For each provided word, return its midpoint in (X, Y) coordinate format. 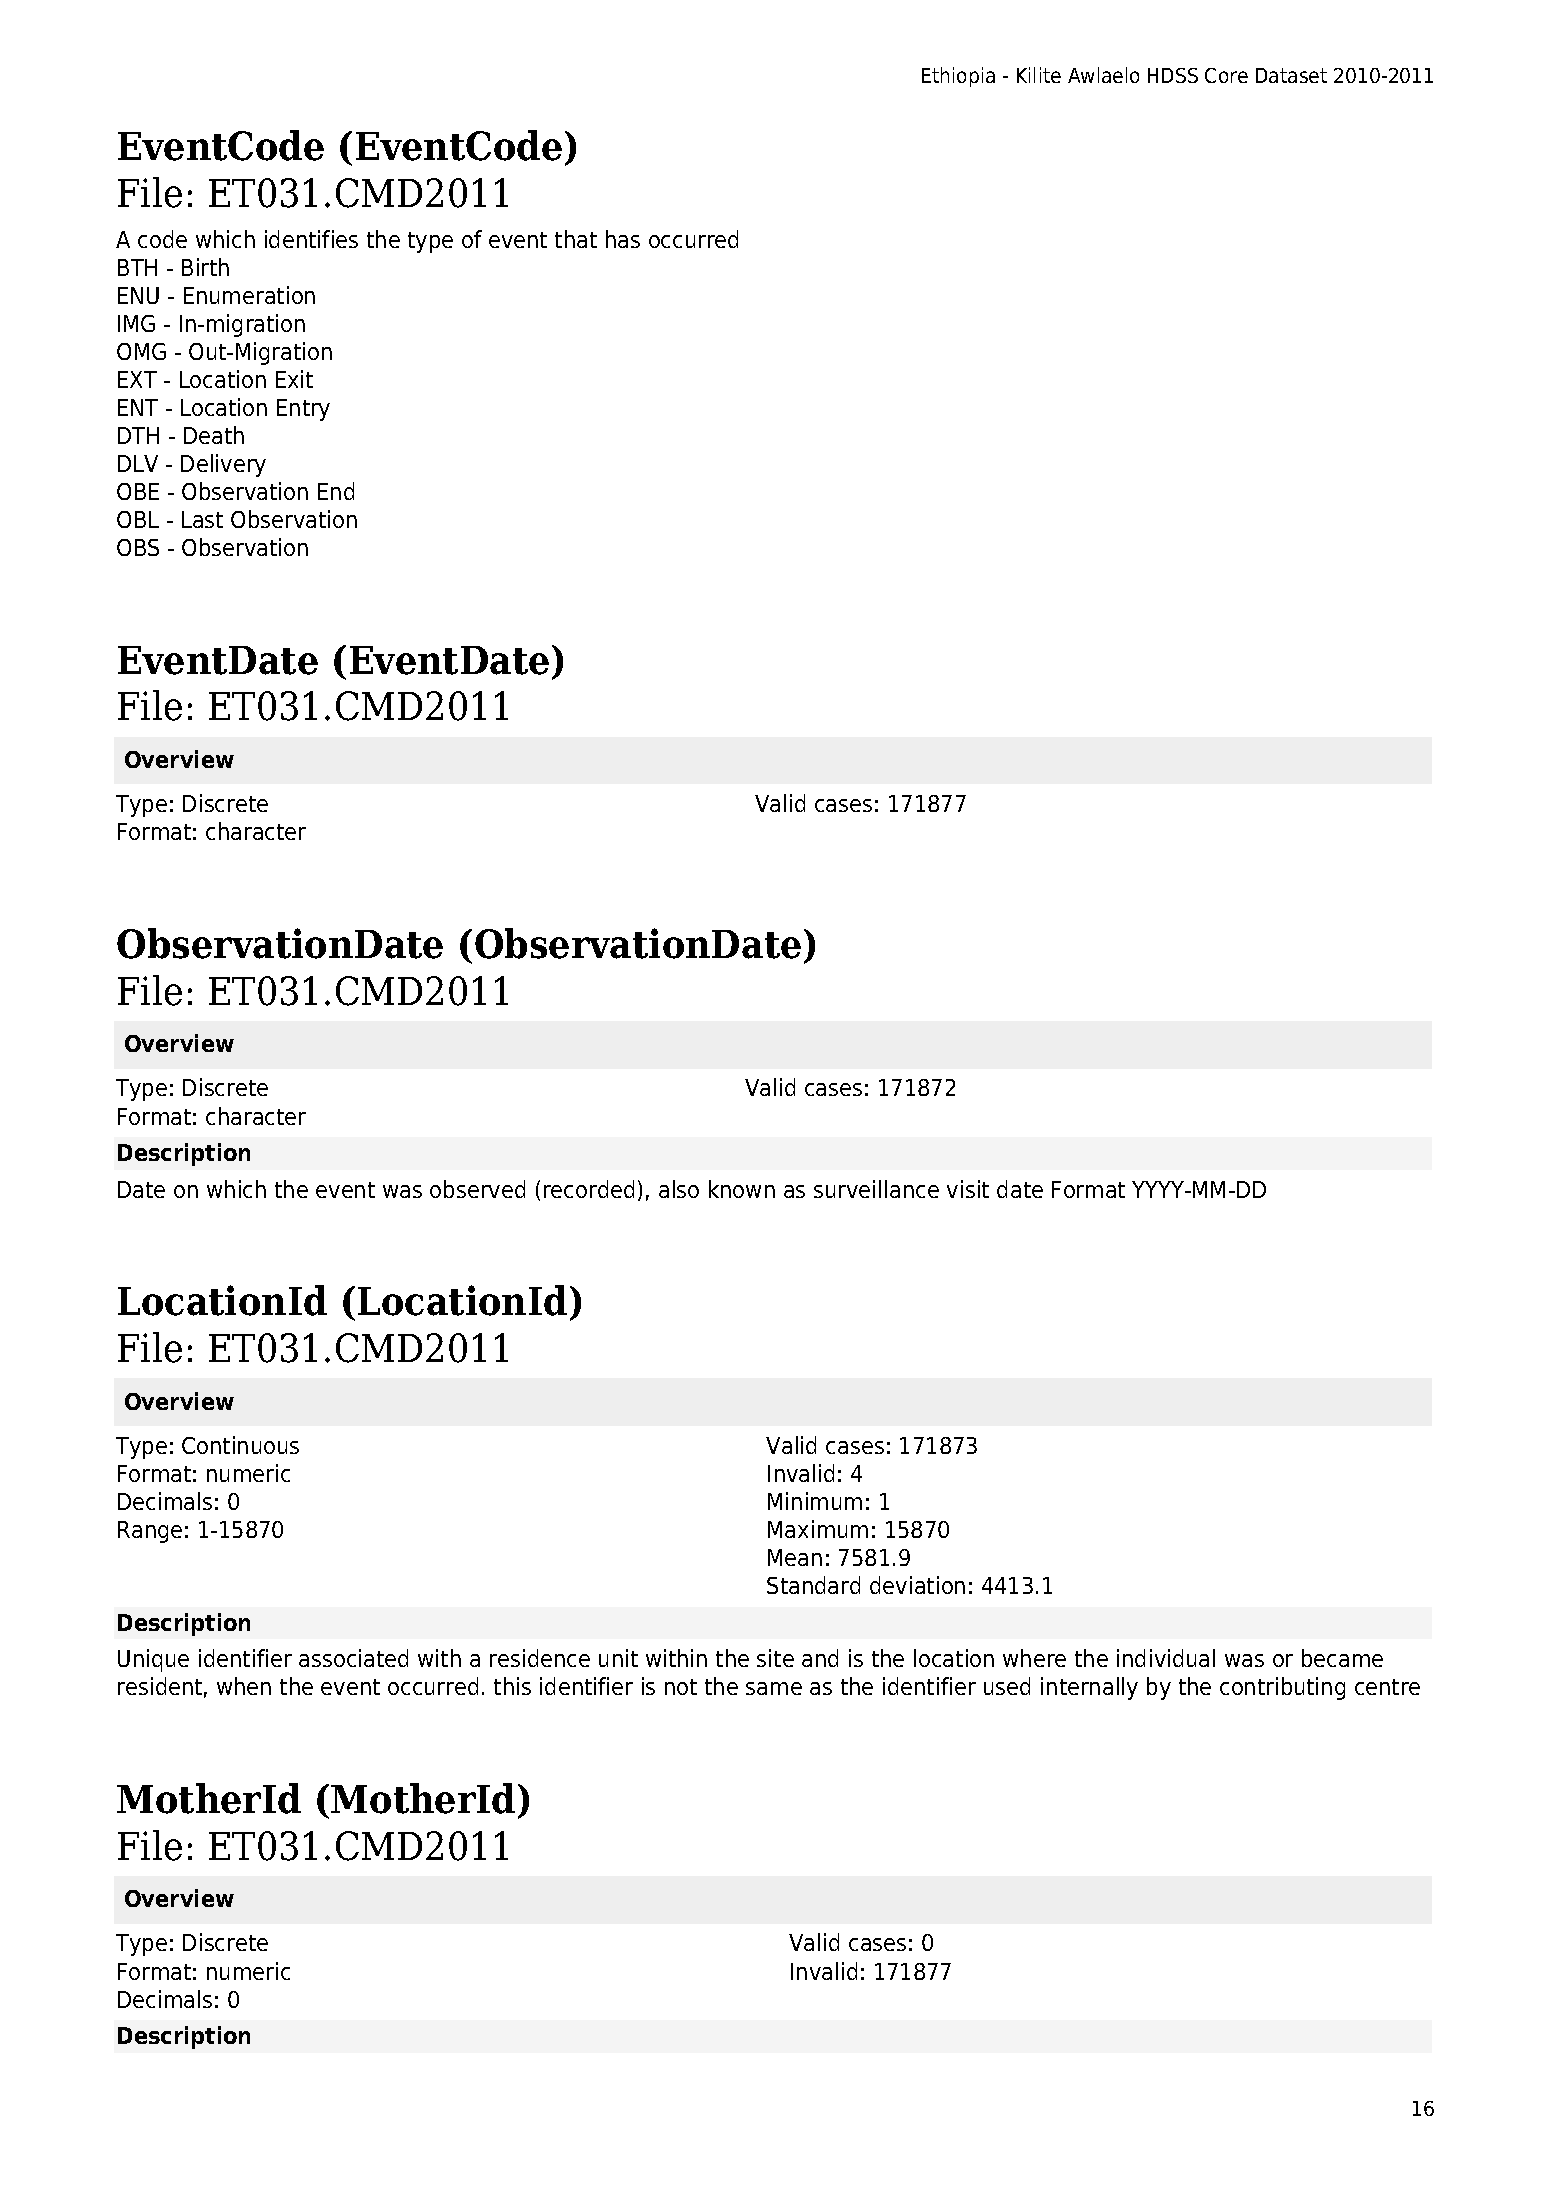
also (679, 1189)
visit (968, 1189)
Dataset (1291, 75)
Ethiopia (958, 77)
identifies (311, 239)
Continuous (240, 1445)
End (336, 491)
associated (353, 1658)
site (775, 1658)
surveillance (876, 1189)
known (742, 1189)
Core (1226, 75)
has (623, 239)
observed (477, 1189)
